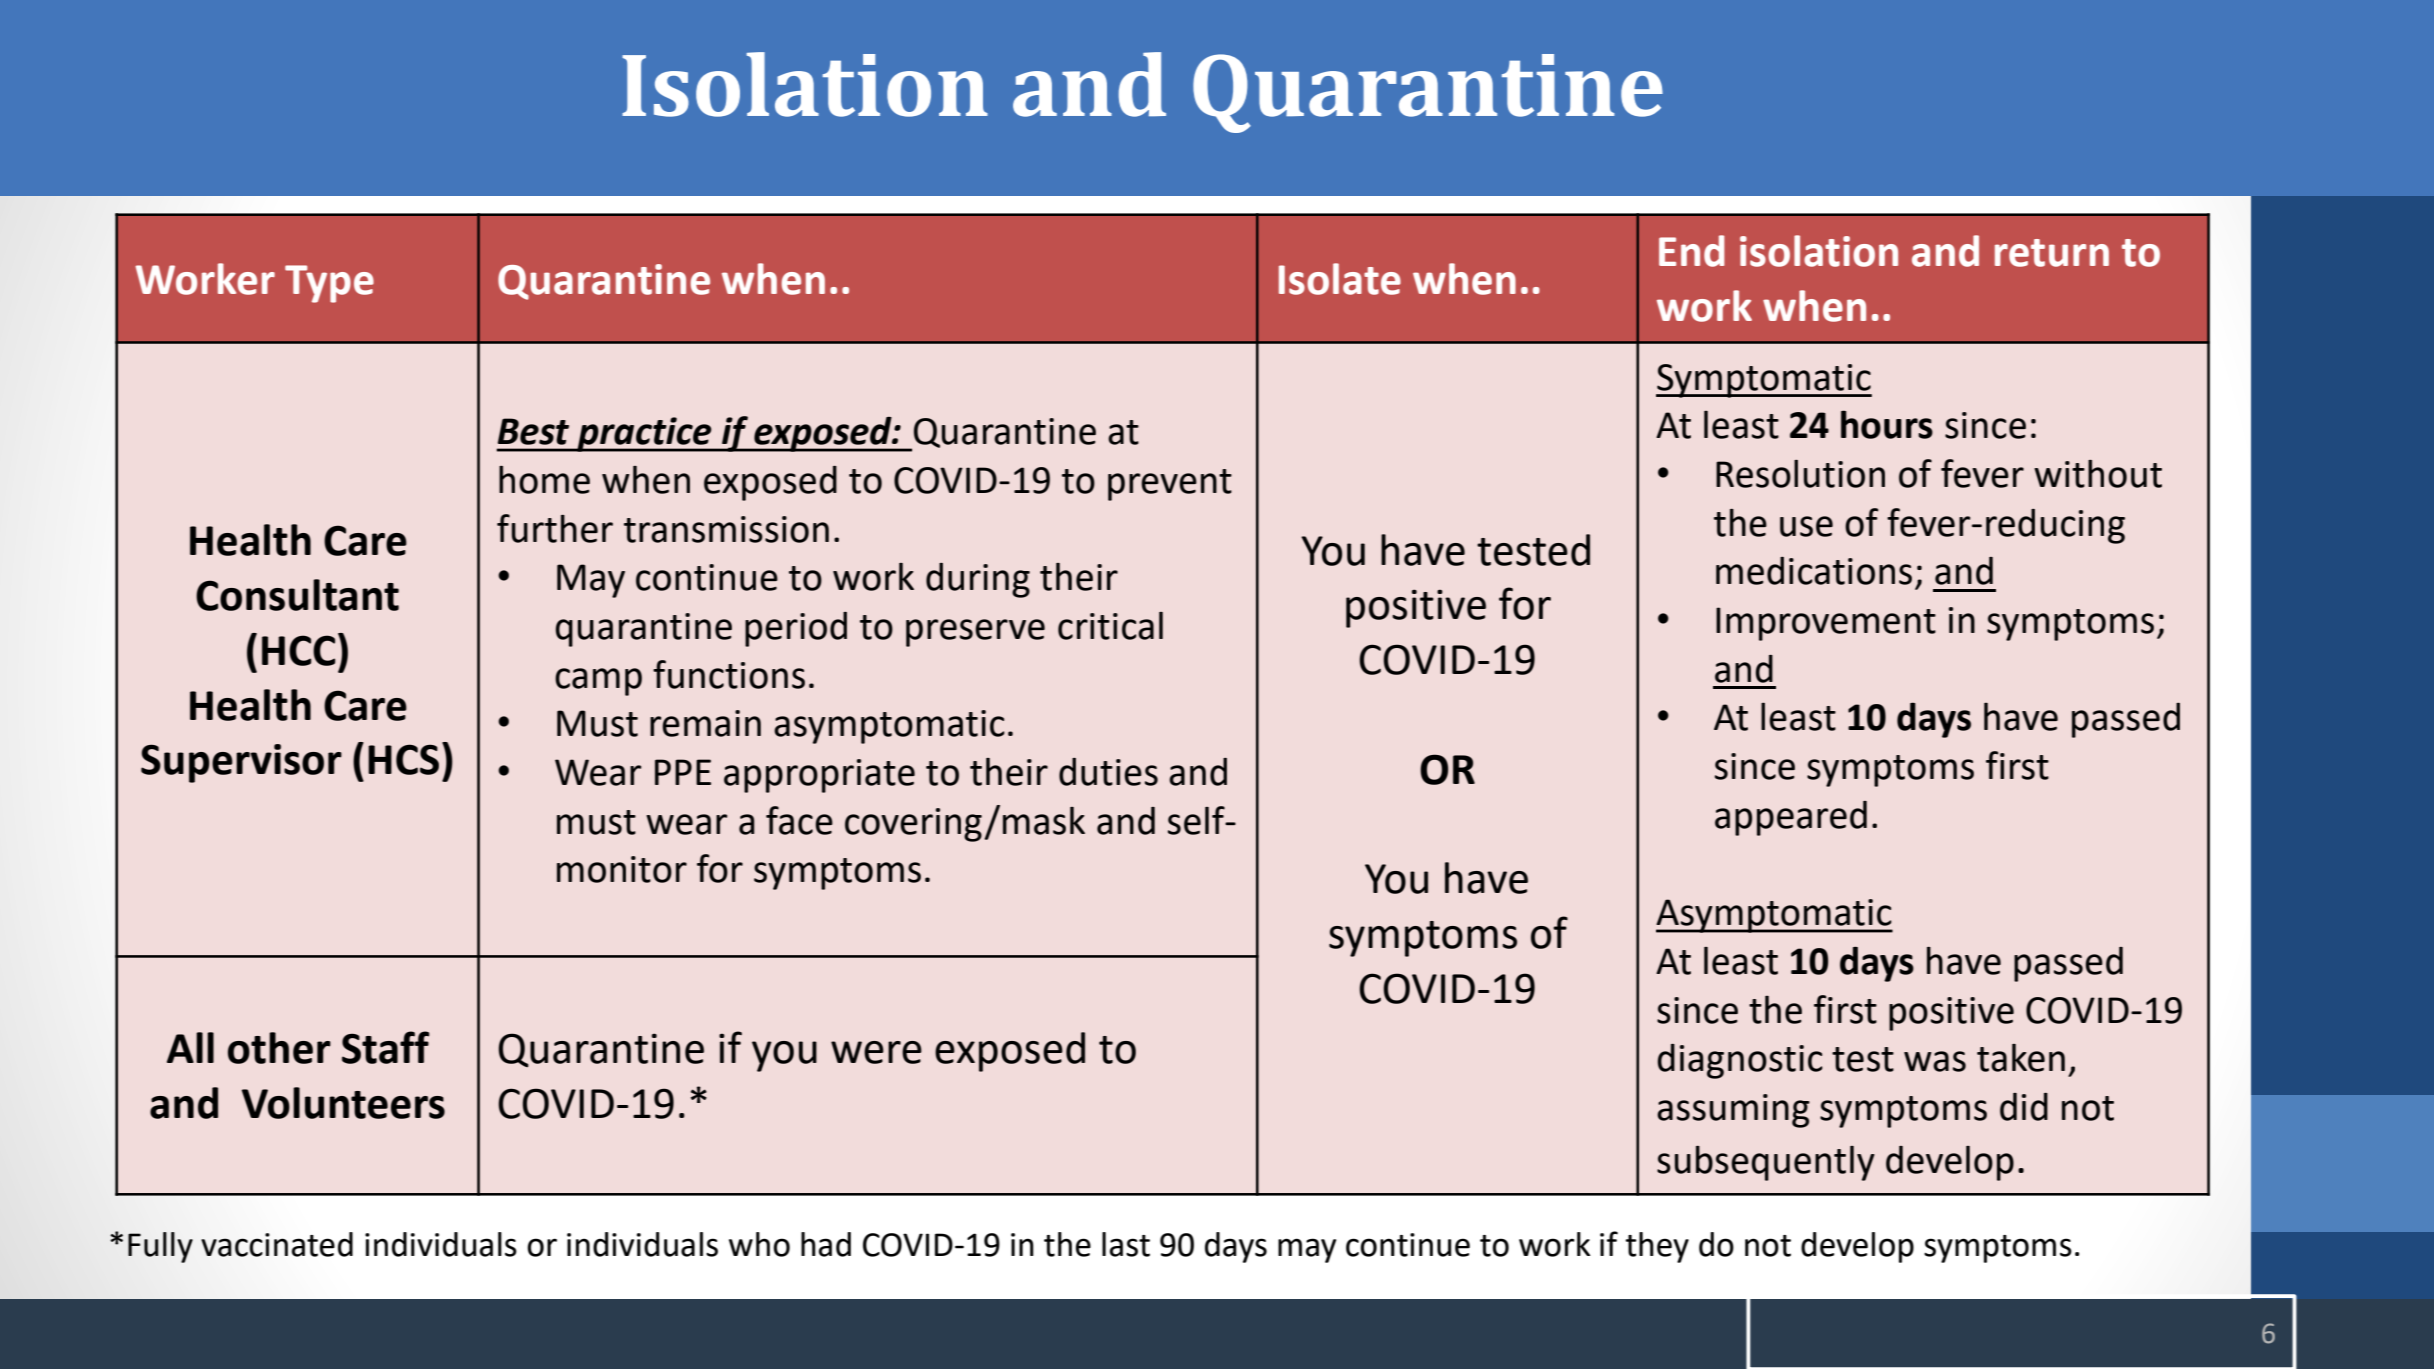 Image resolution: width=2434 pixels, height=1369 pixels. I want to click on Type, so click(329, 284).
